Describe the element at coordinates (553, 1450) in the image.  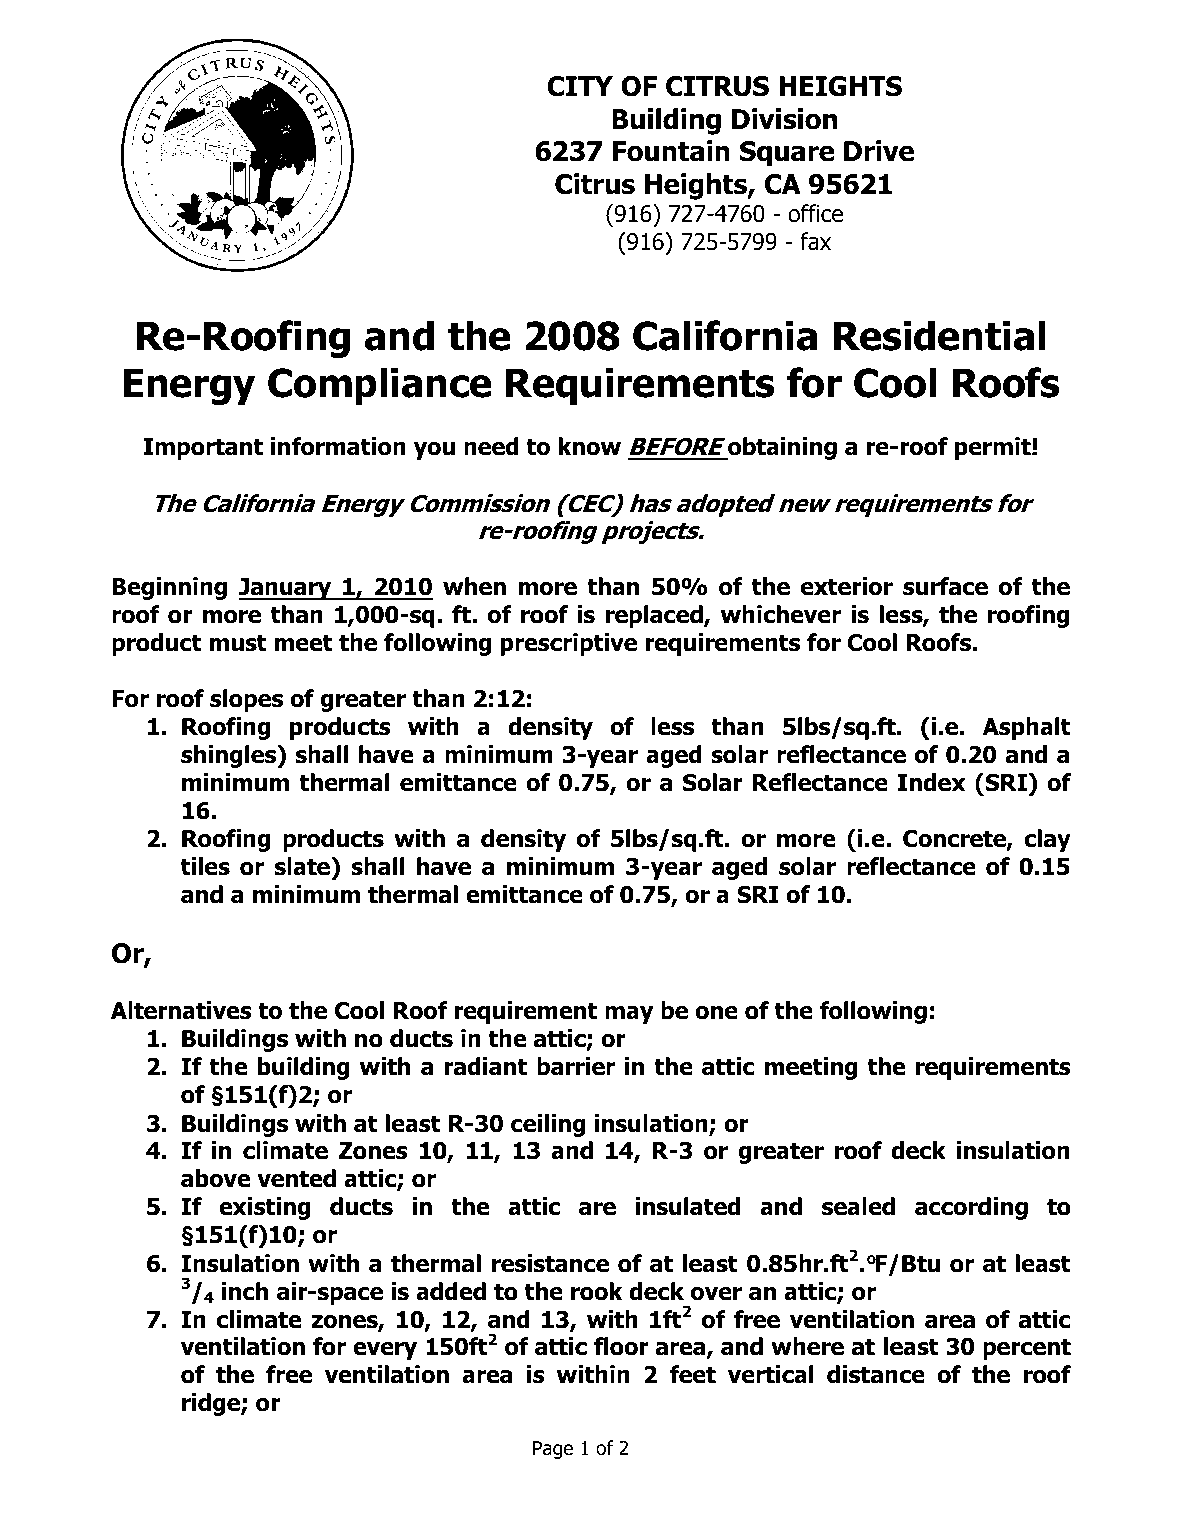
I see `Page` at that location.
